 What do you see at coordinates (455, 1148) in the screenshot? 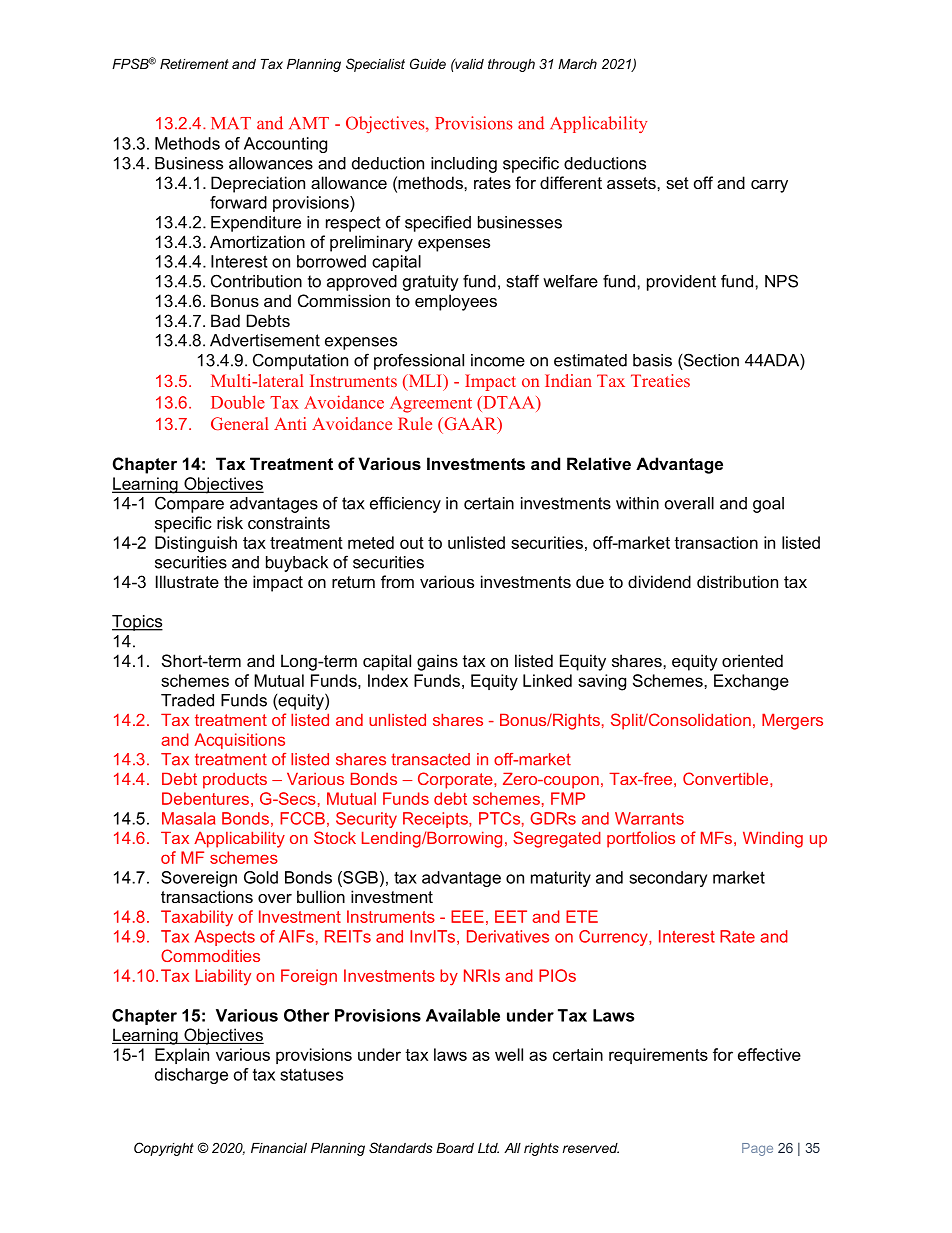
I see `Board` at bounding box center [455, 1148].
